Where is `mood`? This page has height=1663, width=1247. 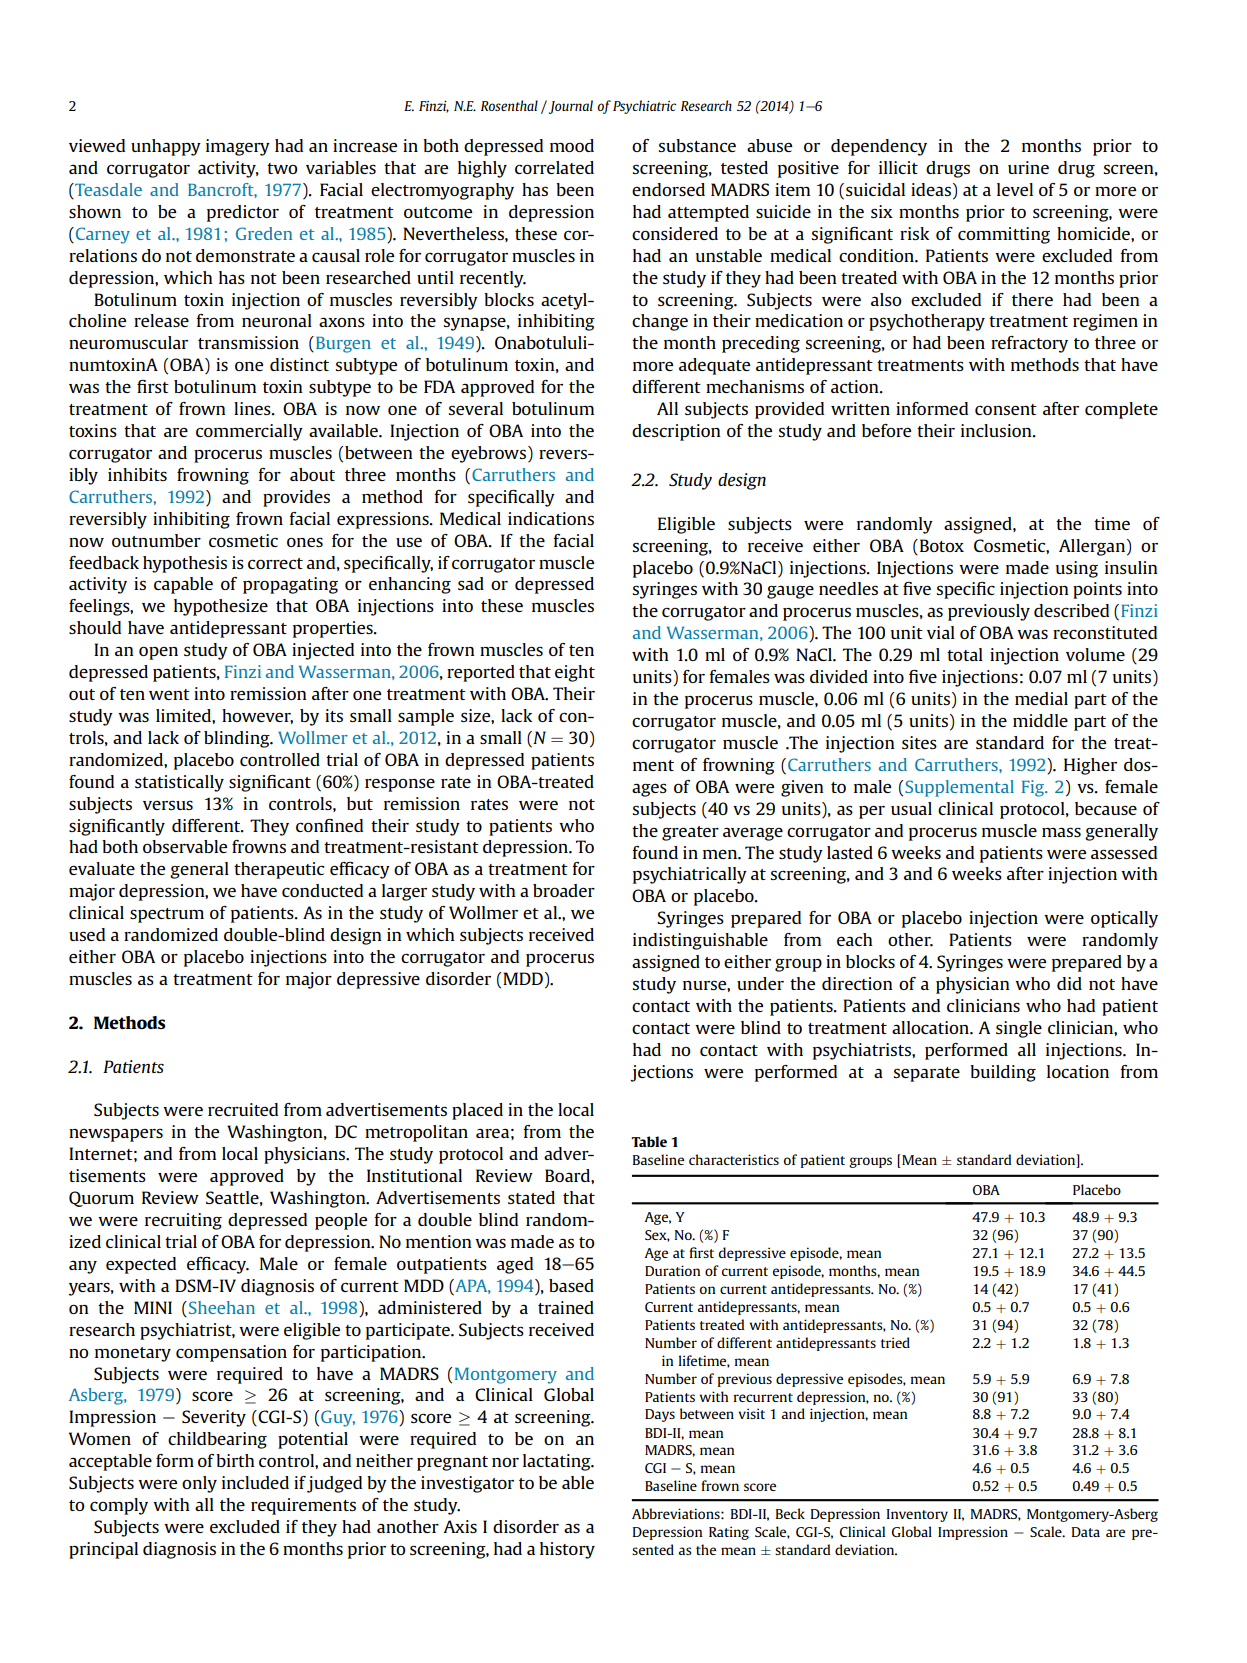 mood is located at coordinates (572, 145).
